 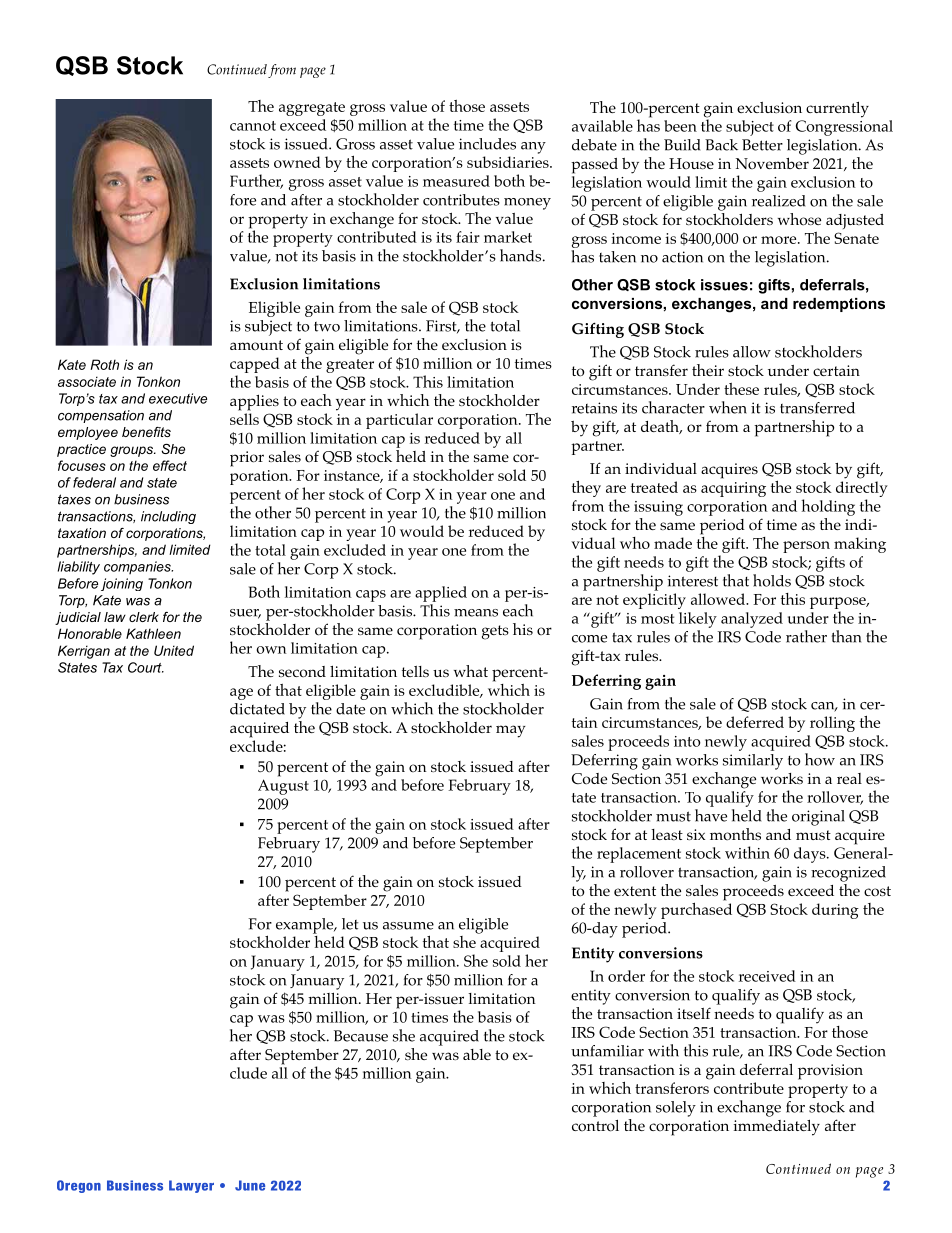 I want to click on control, so click(x=595, y=1126).
